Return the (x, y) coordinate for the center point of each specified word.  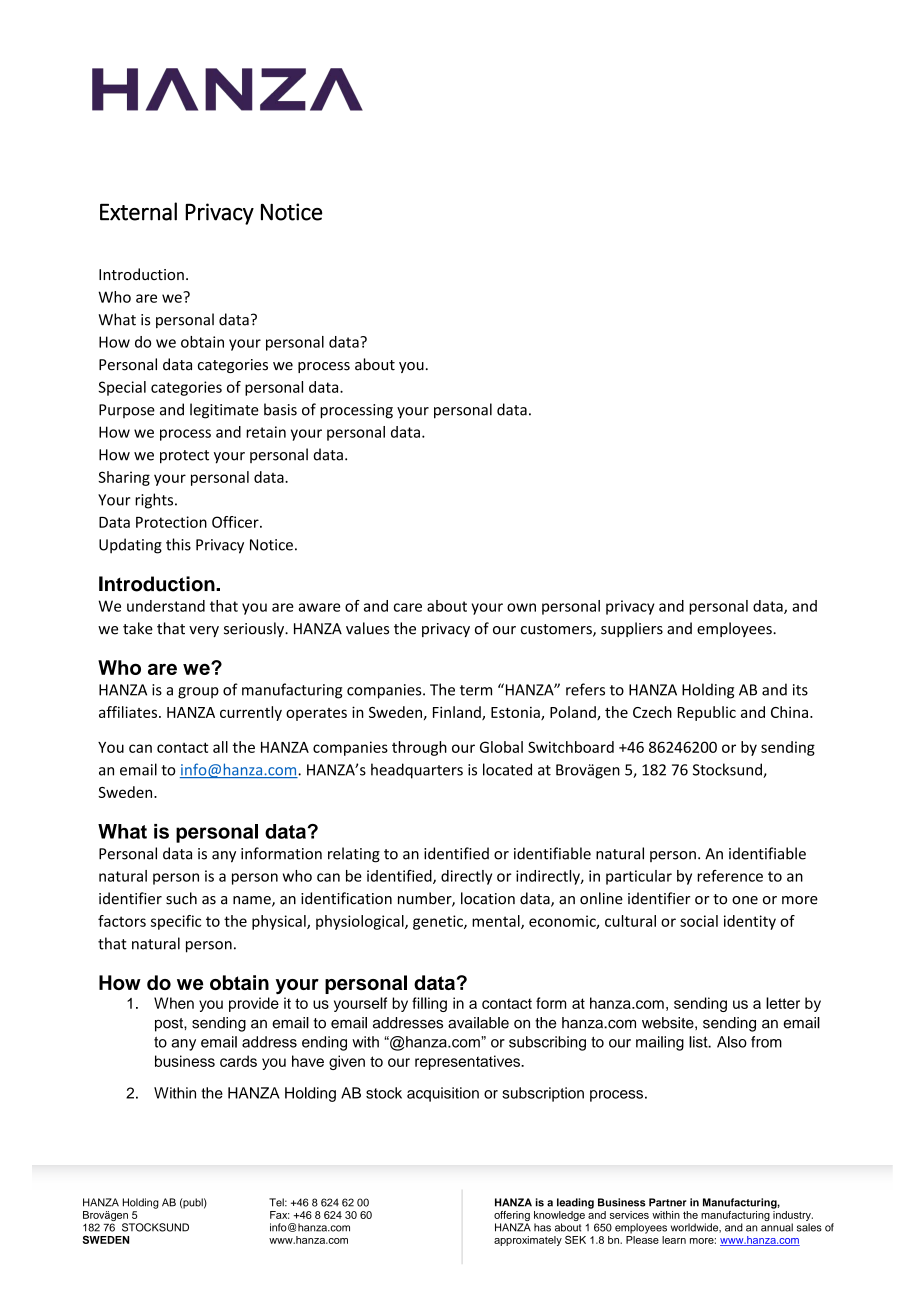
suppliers (632, 629)
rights (155, 501)
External (138, 211)
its (800, 690)
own (521, 607)
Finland (458, 713)
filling (429, 1004)
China (789, 712)
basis (280, 409)
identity (750, 922)
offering (512, 1217)
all (220, 747)
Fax (279, 1215)
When (174, 1003)
